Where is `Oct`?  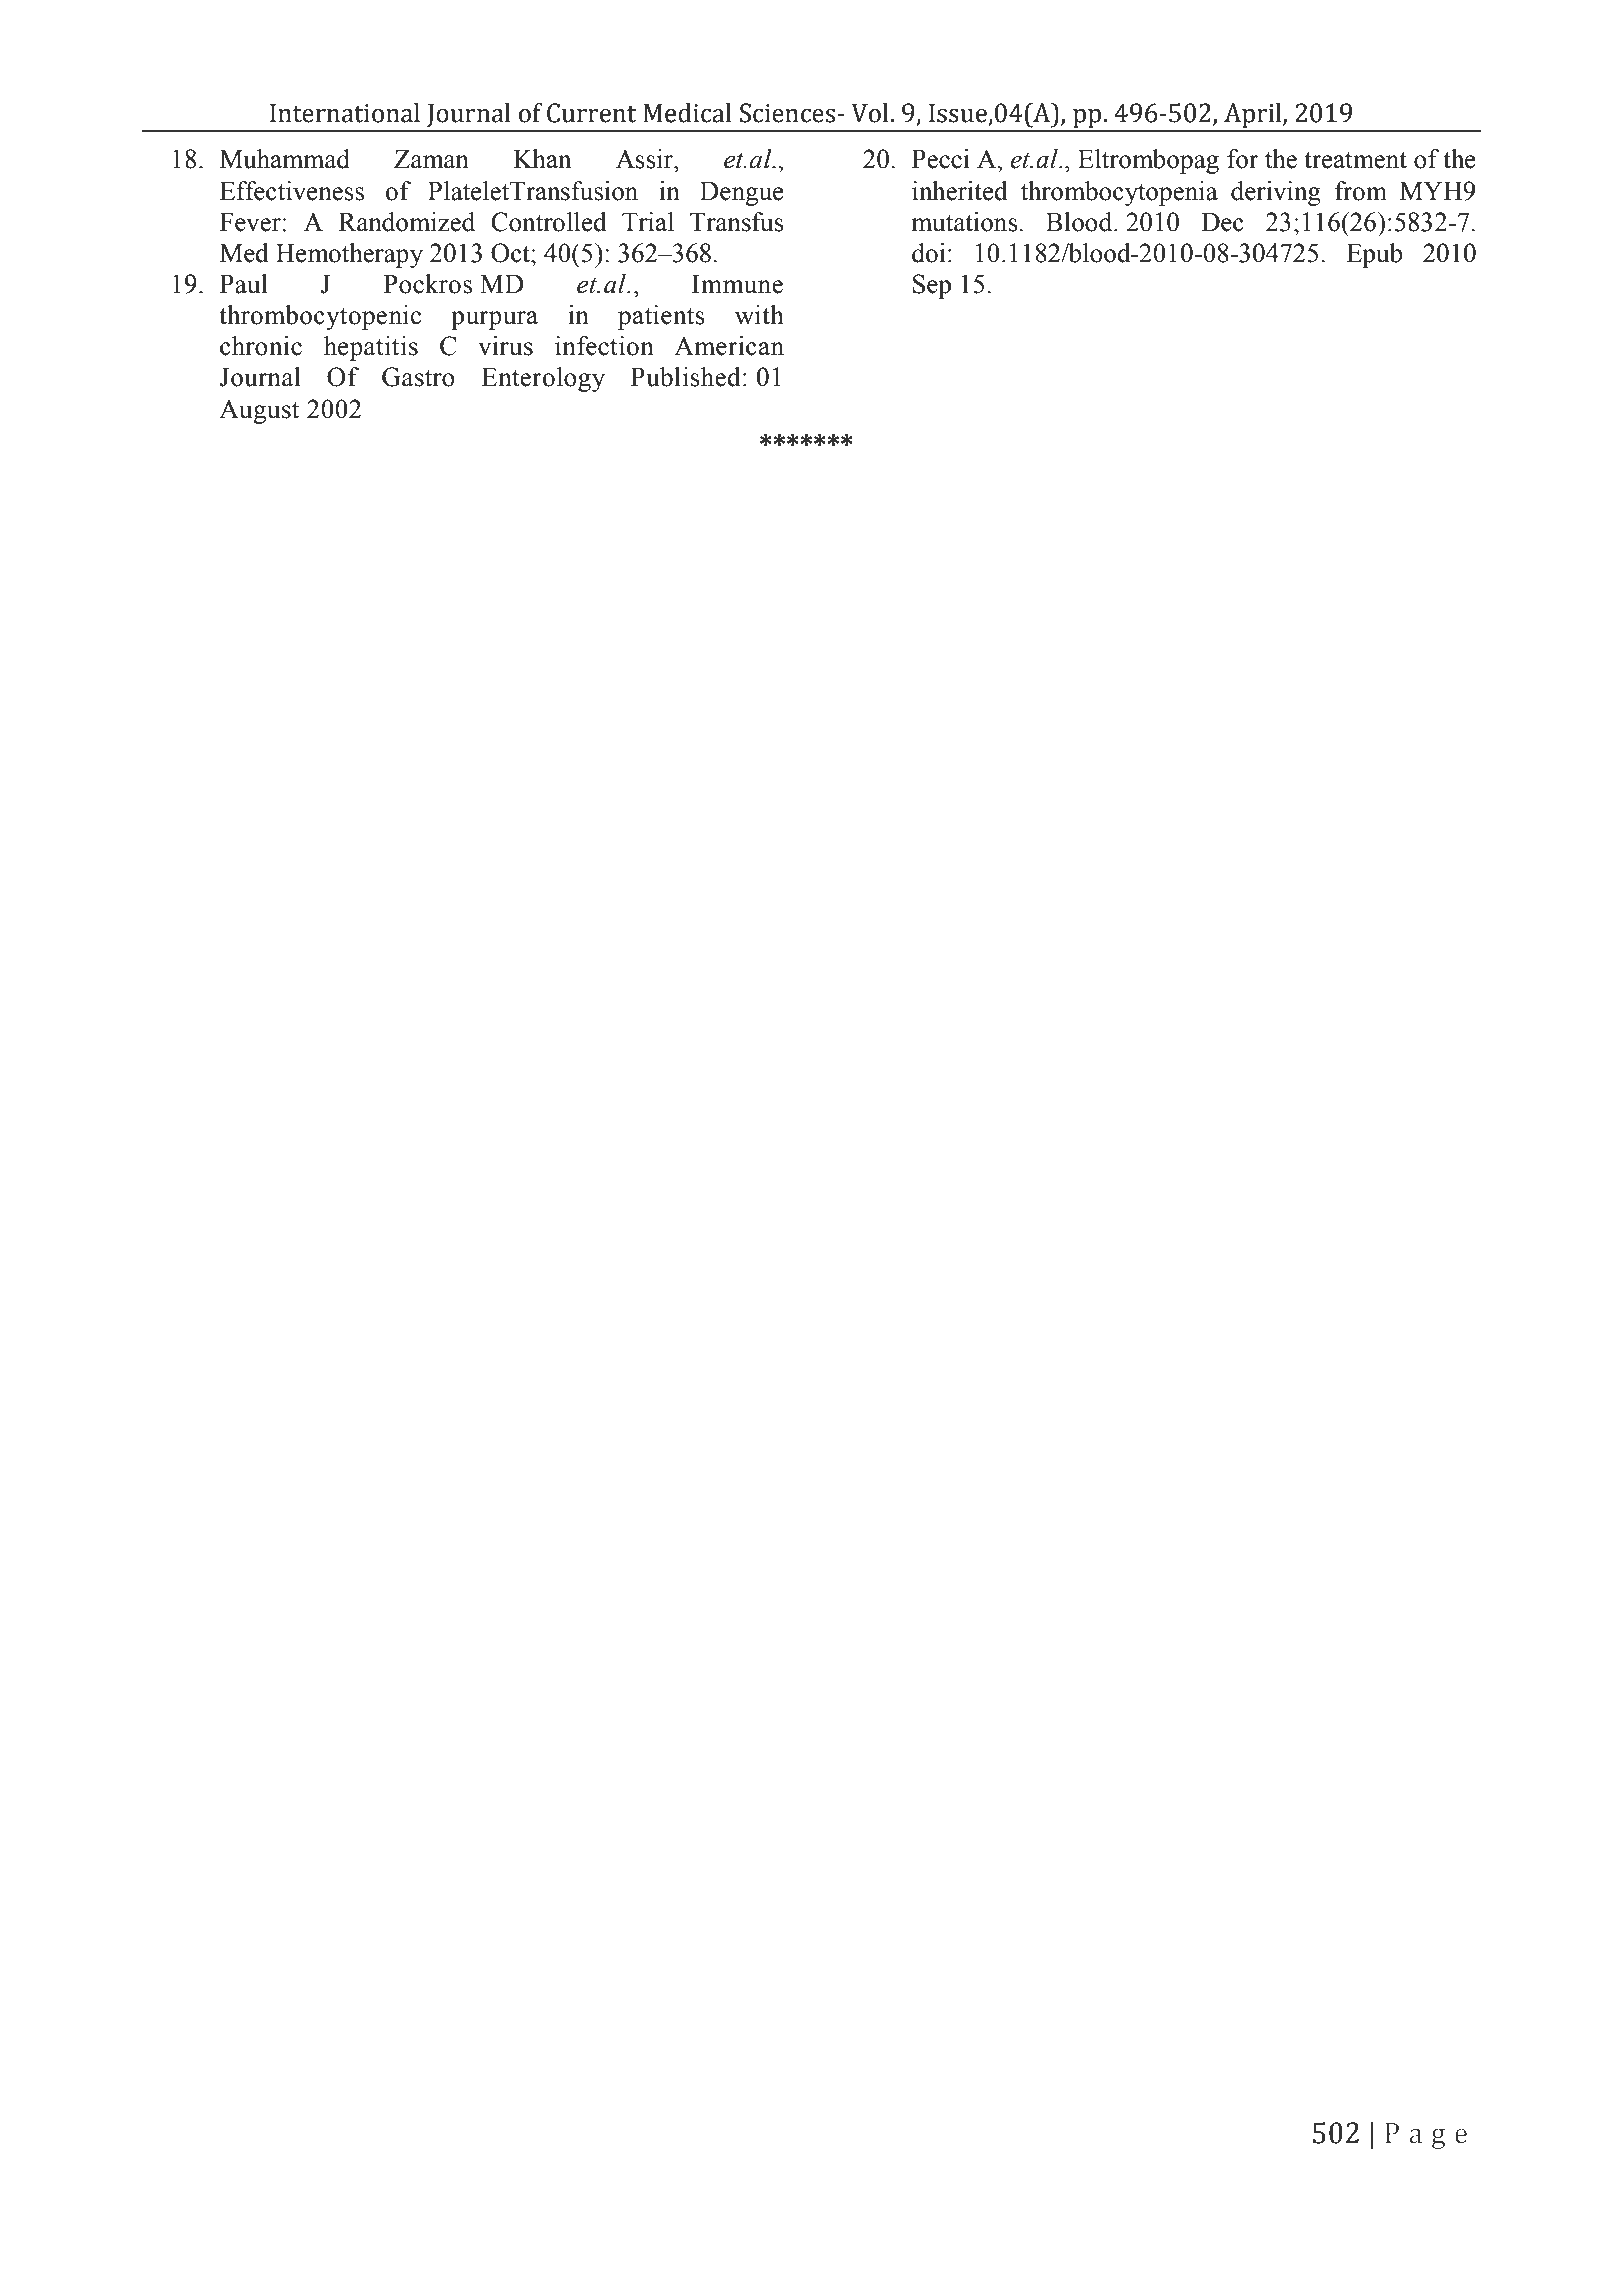
Oct is located at coordinates (511, 253).
